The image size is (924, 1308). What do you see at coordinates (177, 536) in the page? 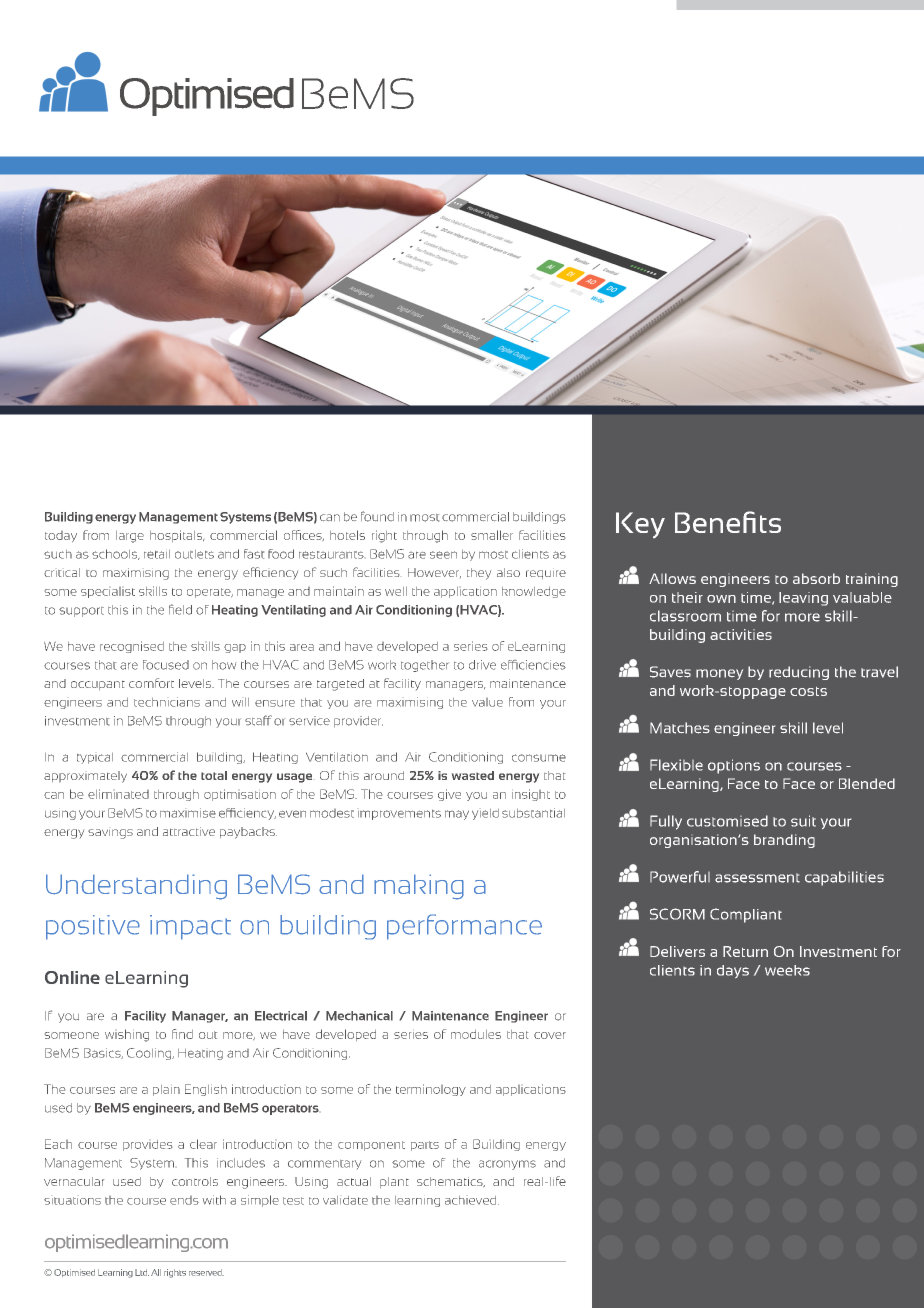
I see `hospitals` at bounding box center [177, 536].
